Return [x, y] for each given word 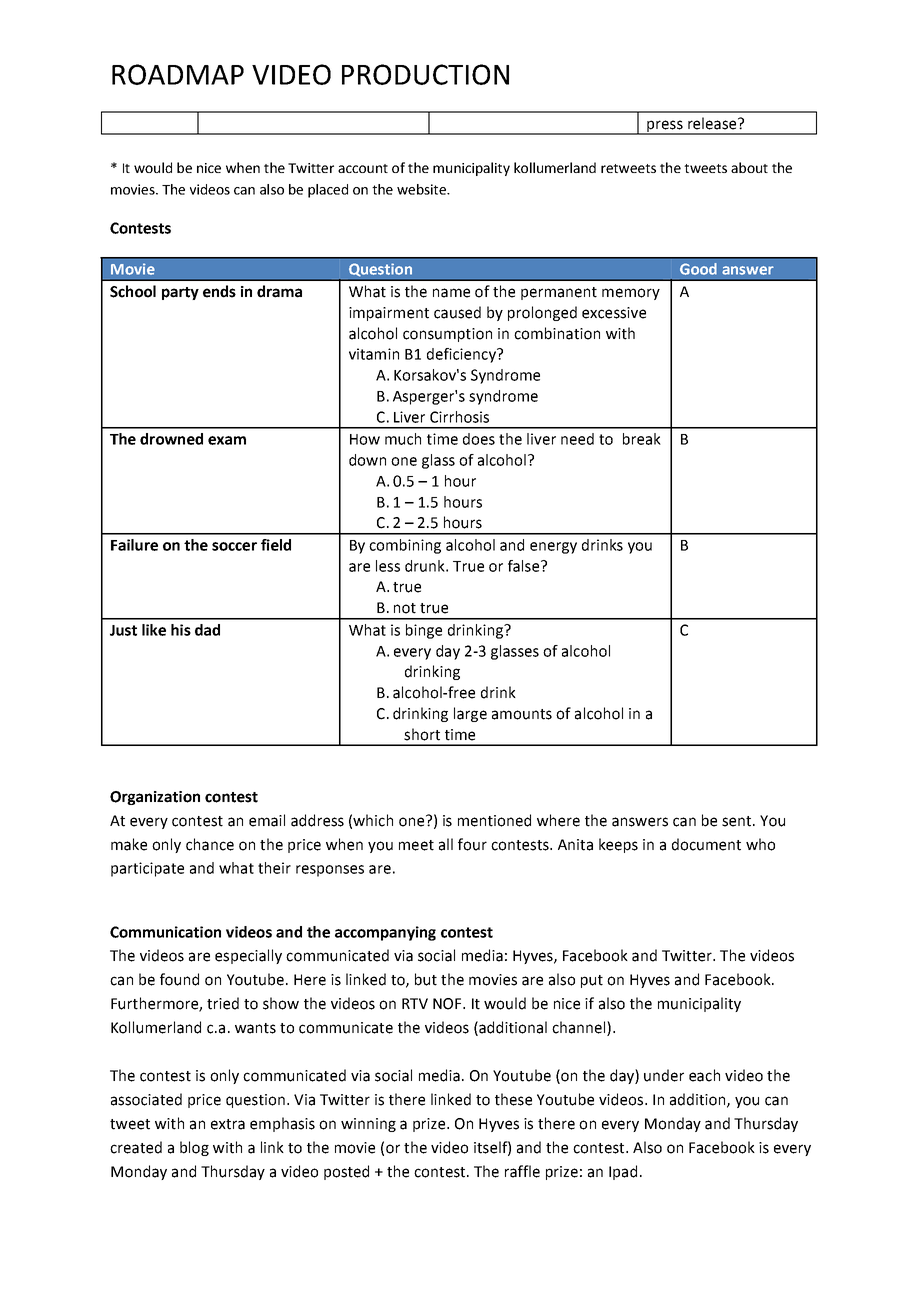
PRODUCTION [425, 74]
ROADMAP [178, 74]
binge [424, 631]
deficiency [462, 355]
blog [194, 1148]
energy [553, 548]
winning [368, 1125]
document [706, 844]
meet [416, 845]
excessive [614, 313]
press [665, 127]
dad [207, 630]
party [180, 293]
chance [210, 844]
